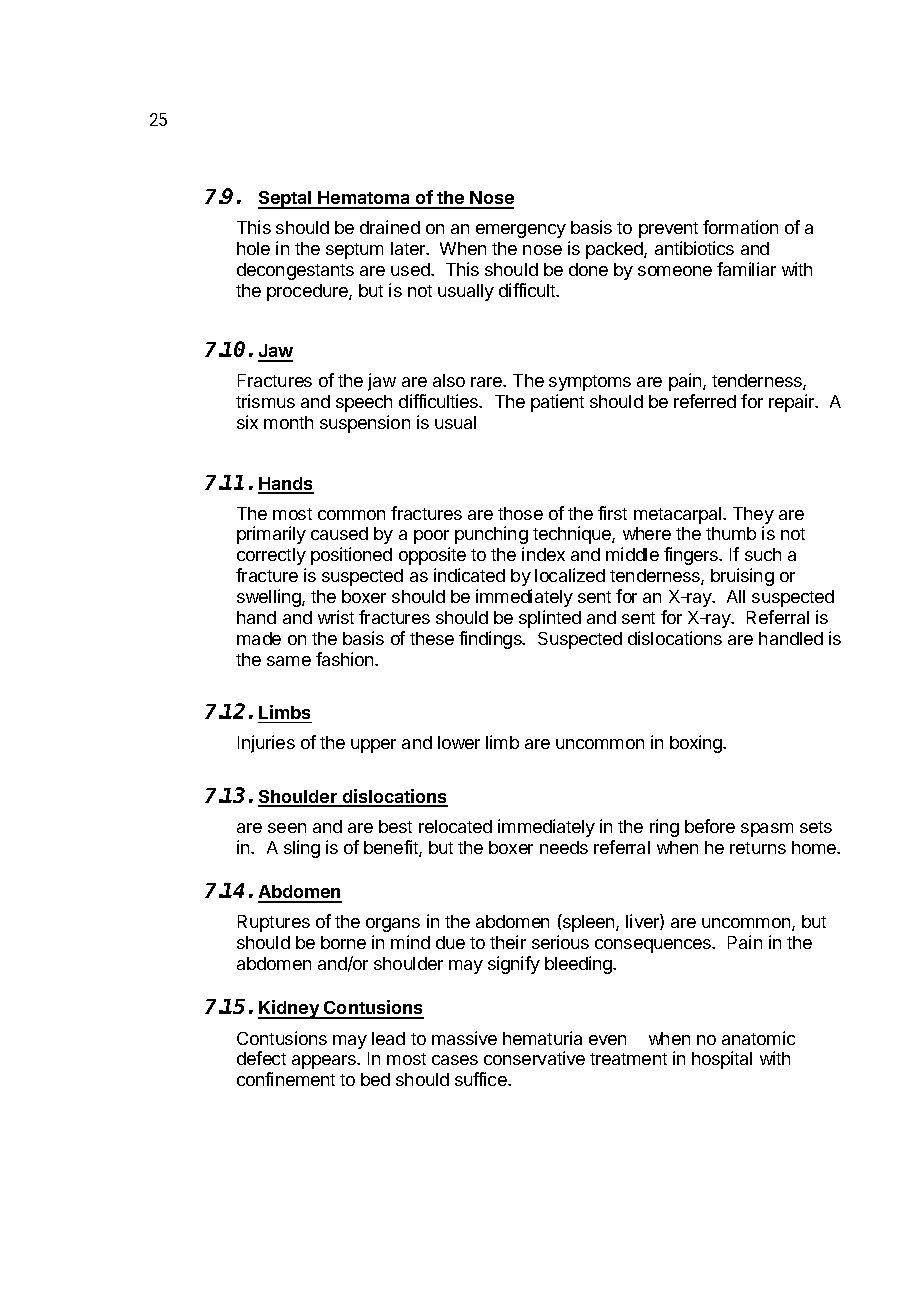 This screenshot has width=924, height=1308. What do you see at coordinates (336, 617) in the screenshot?
I see `wrist` at bounding box center [336, 617].
